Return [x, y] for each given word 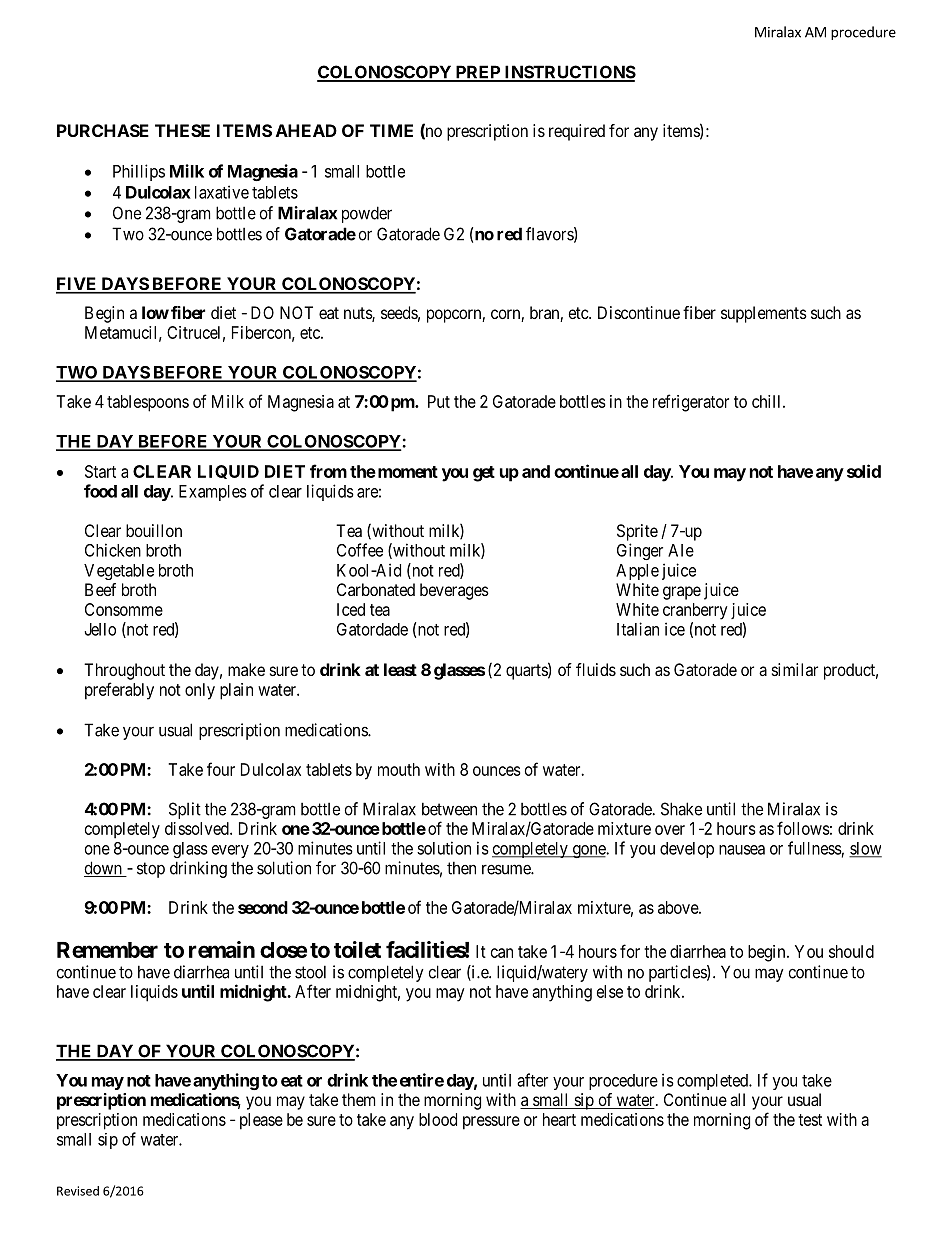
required [577, 132]
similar [795, 669]
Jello [100, 629]
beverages [454, 591]
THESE [182, 130]
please [261, 1121]
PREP [477, 73]
